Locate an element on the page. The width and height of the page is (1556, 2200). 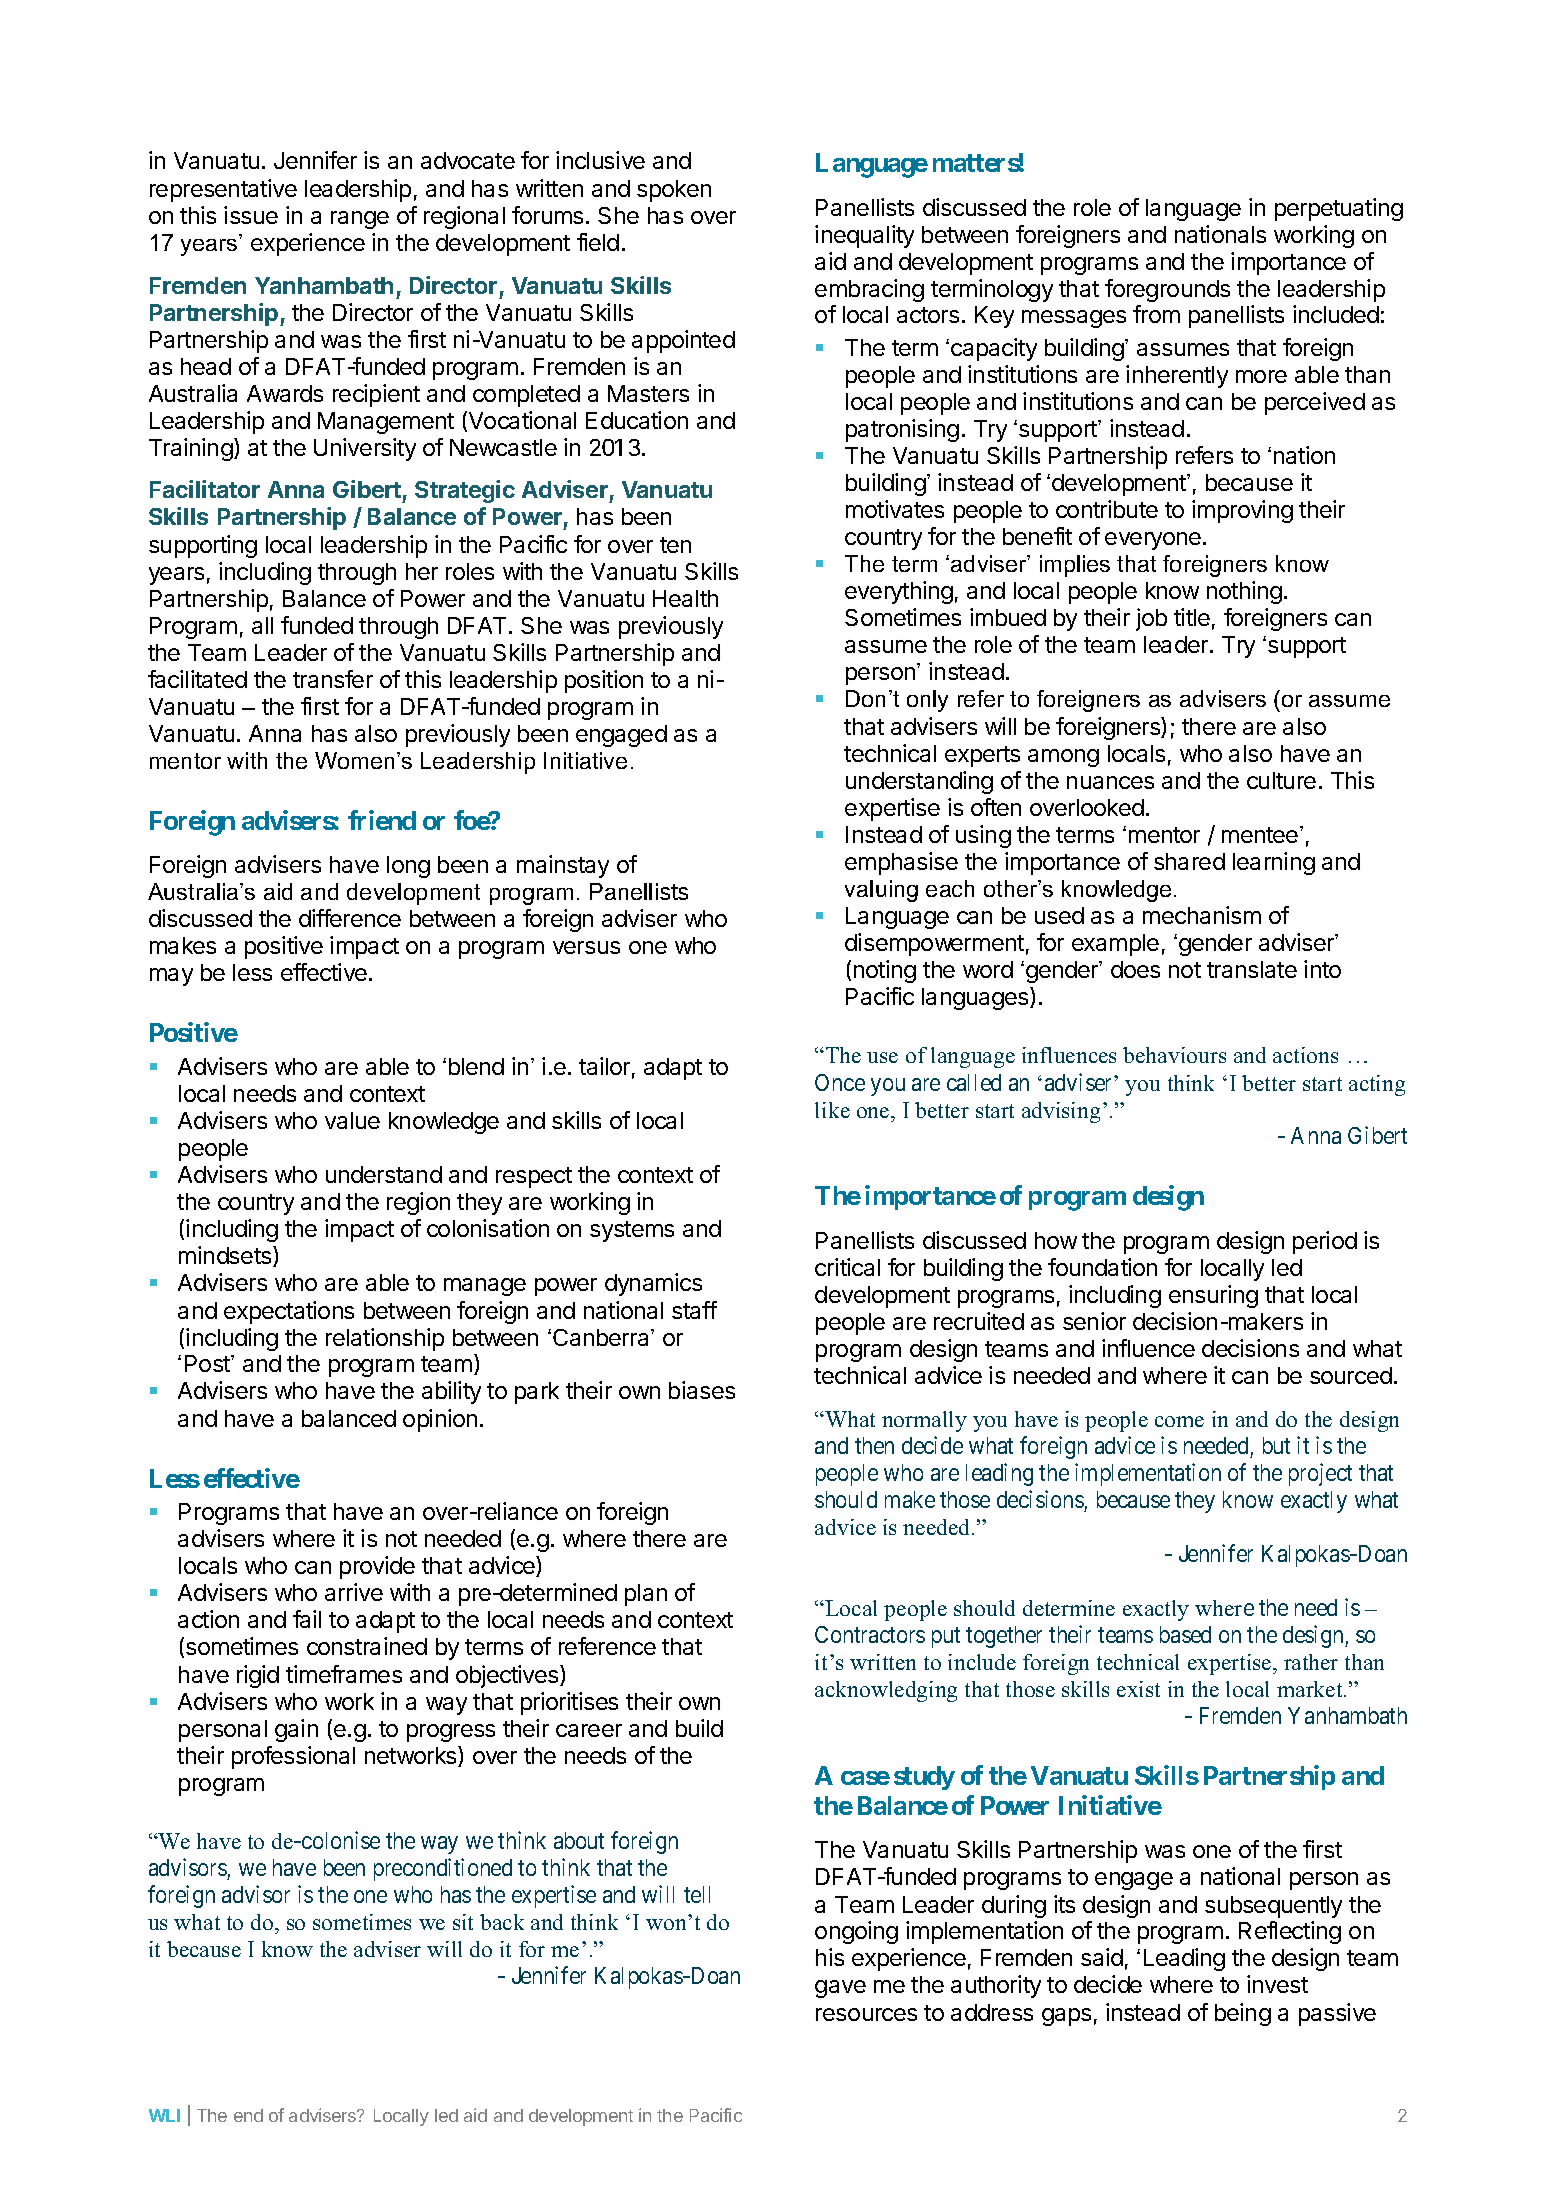
perpetuating is located at coordinates (1339, 209).
